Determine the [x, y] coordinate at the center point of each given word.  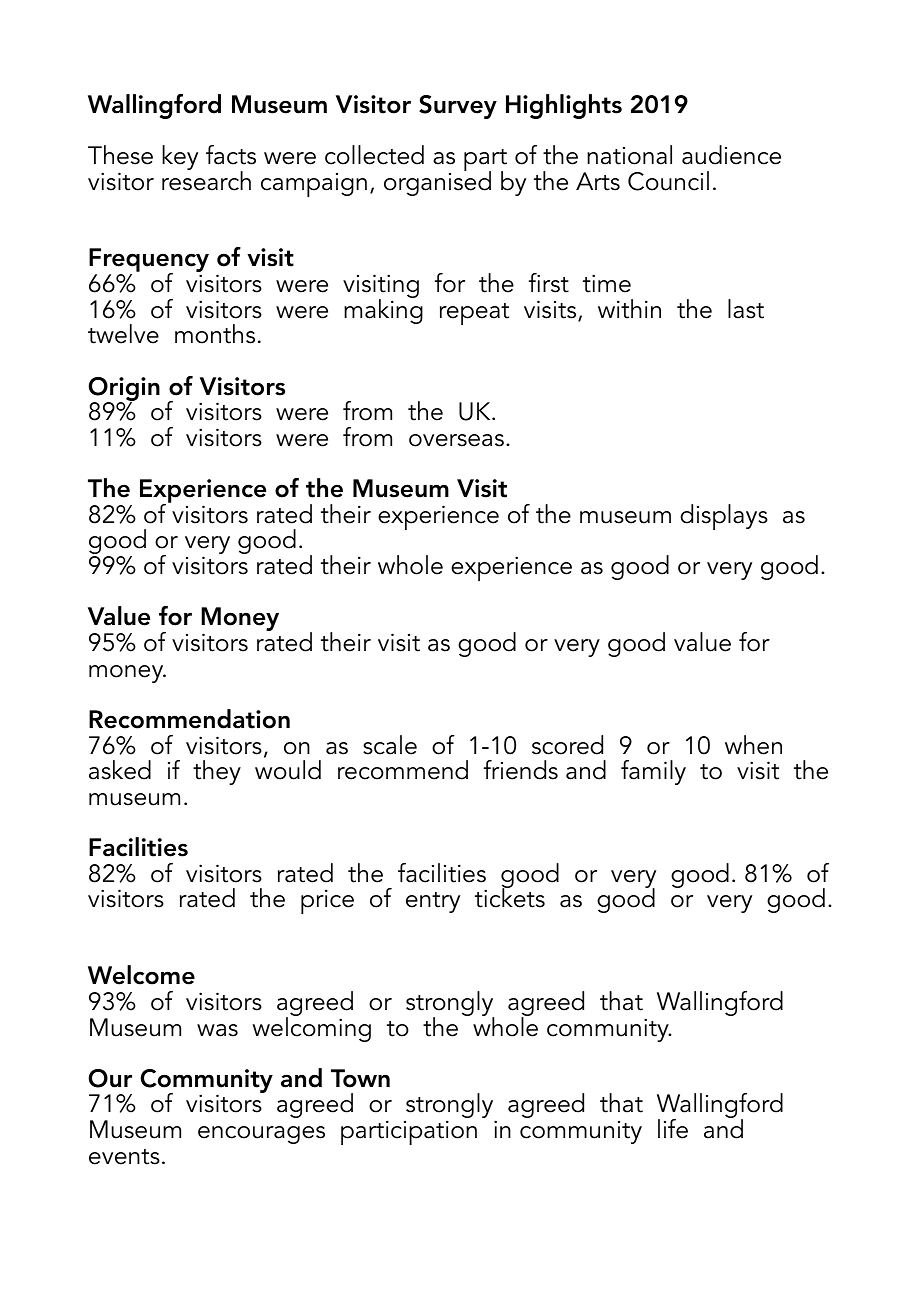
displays [724, 517]
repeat [474, 314]
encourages [261, 1135]
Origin [124, 390]
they [217, 772]
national [629, 155]
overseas [456, 440]
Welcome [141, 975]
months [215, 334]
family [653, 772]
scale [390, 745]
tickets [510, 897]
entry [433, 902]
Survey [458, 107]
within [629, 309]
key [180, 157]
